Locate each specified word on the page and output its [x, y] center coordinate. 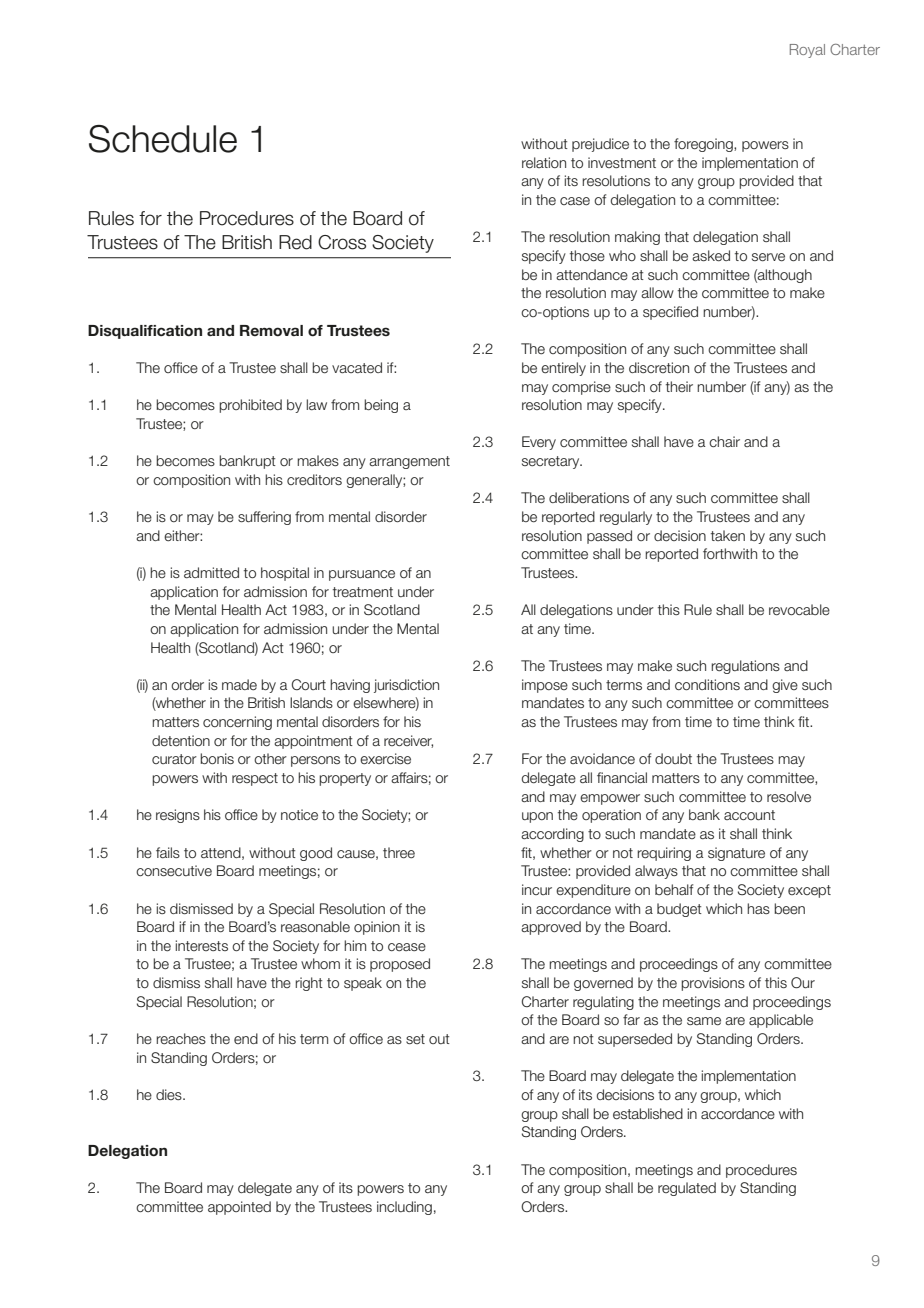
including [404, 1208]
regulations [745, 667]
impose [545, 686]
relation [544, 163]
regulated [687, 1189]
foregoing [704, 145]
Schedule [163, 139]
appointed [239, 1208]
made [239, 685]
